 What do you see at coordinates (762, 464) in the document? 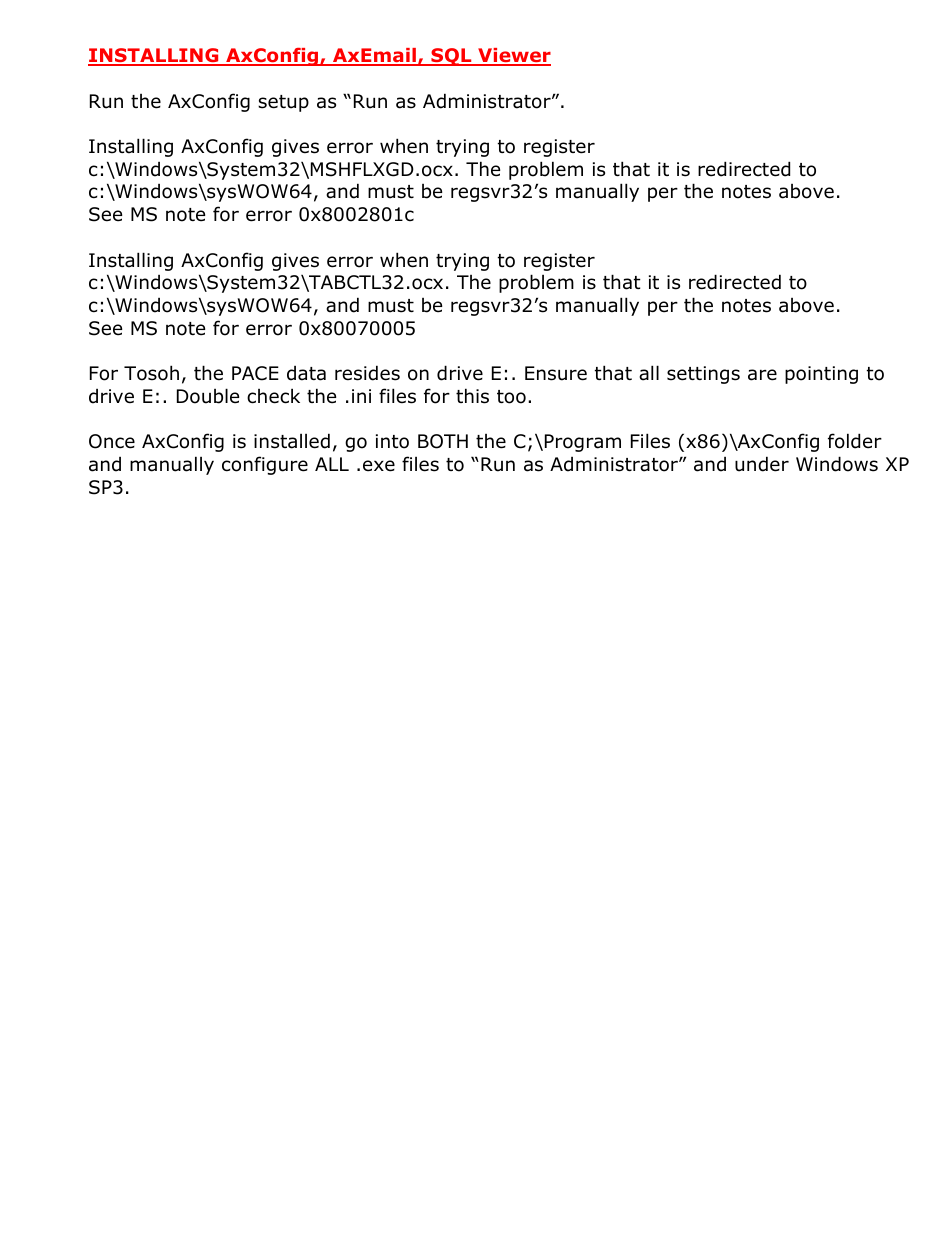
I see `under` at bounding box center [762, 464].
